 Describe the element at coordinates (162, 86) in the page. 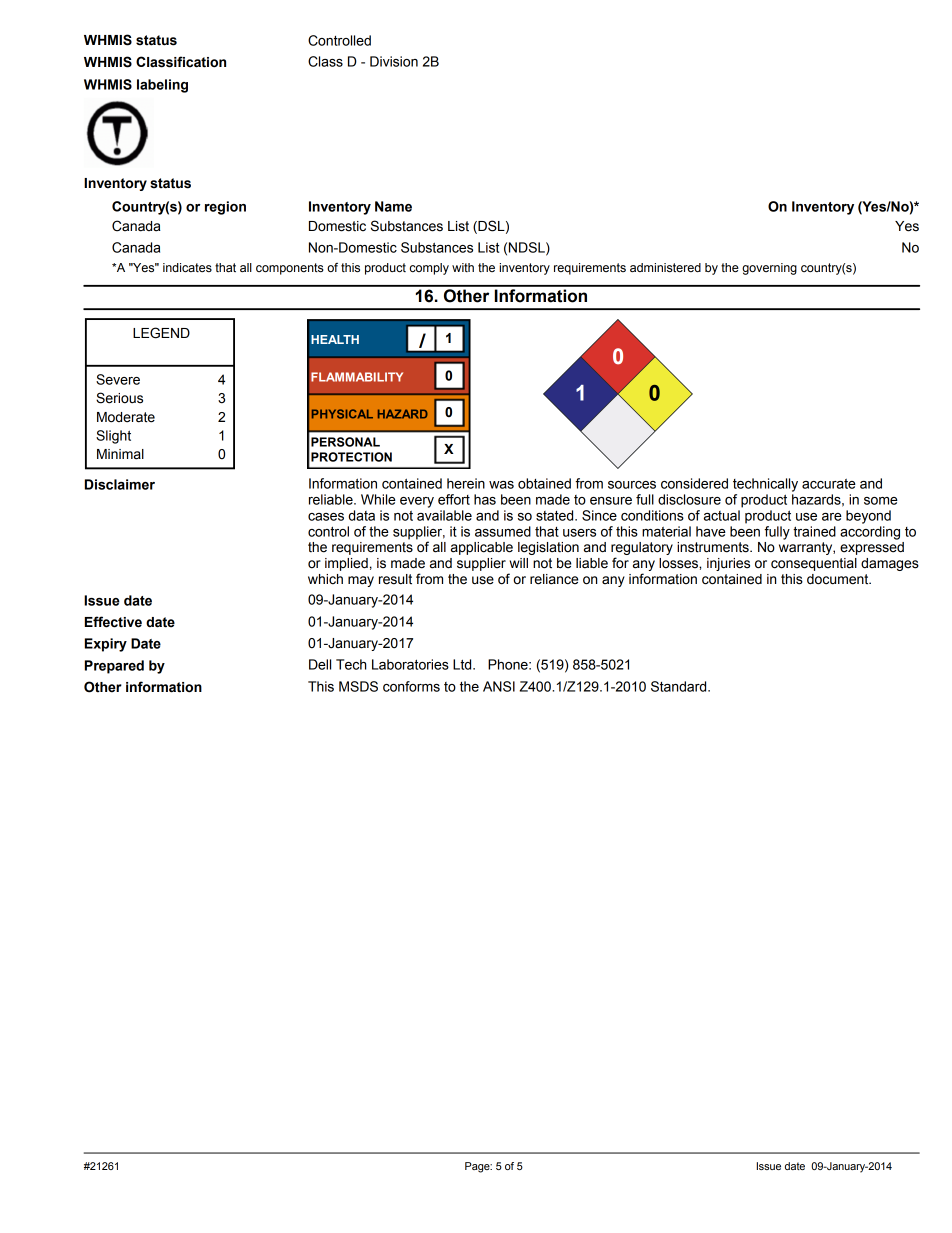

I see `labeling` at that location.
